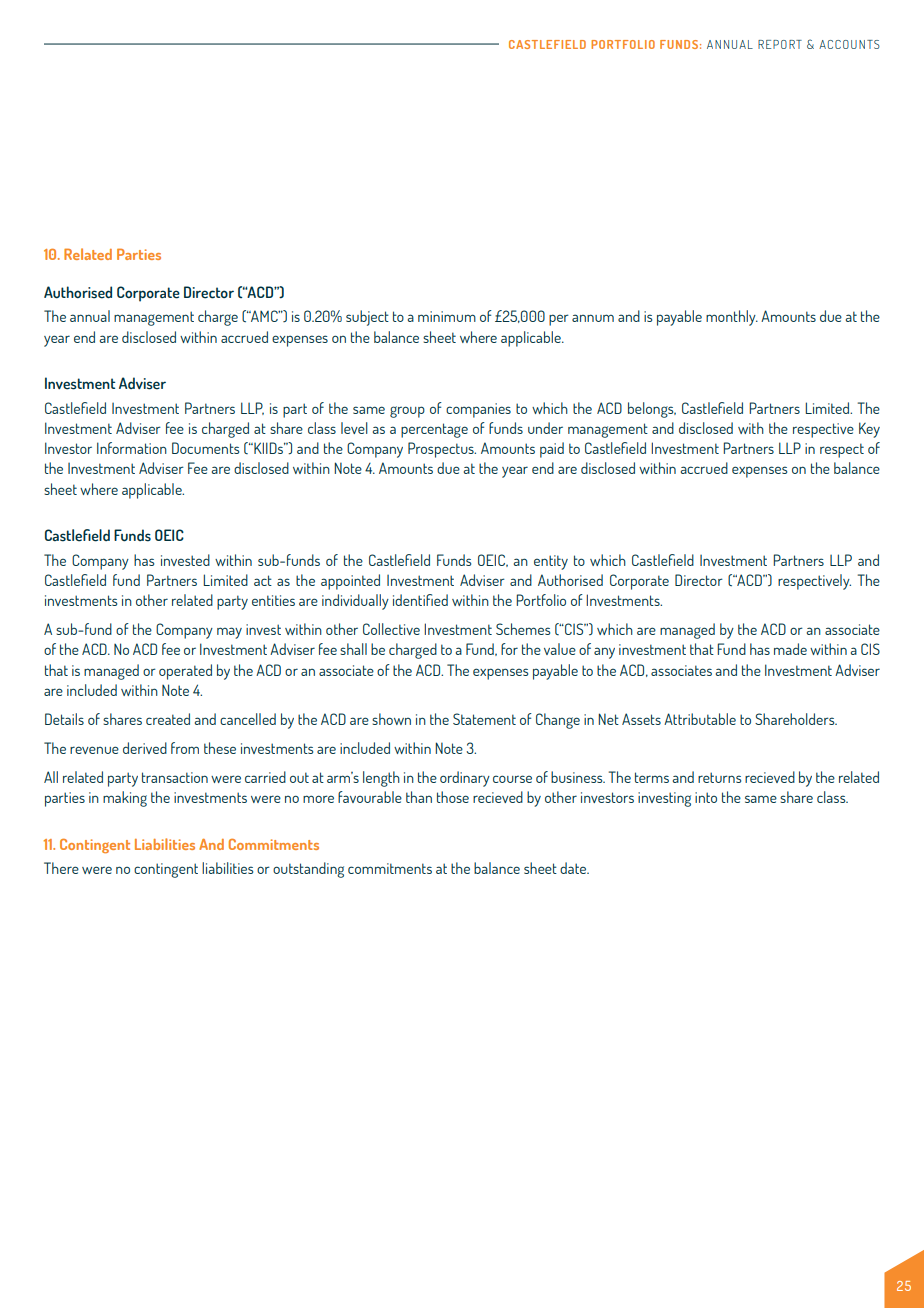  I want to click on into, so click(706, 797).
